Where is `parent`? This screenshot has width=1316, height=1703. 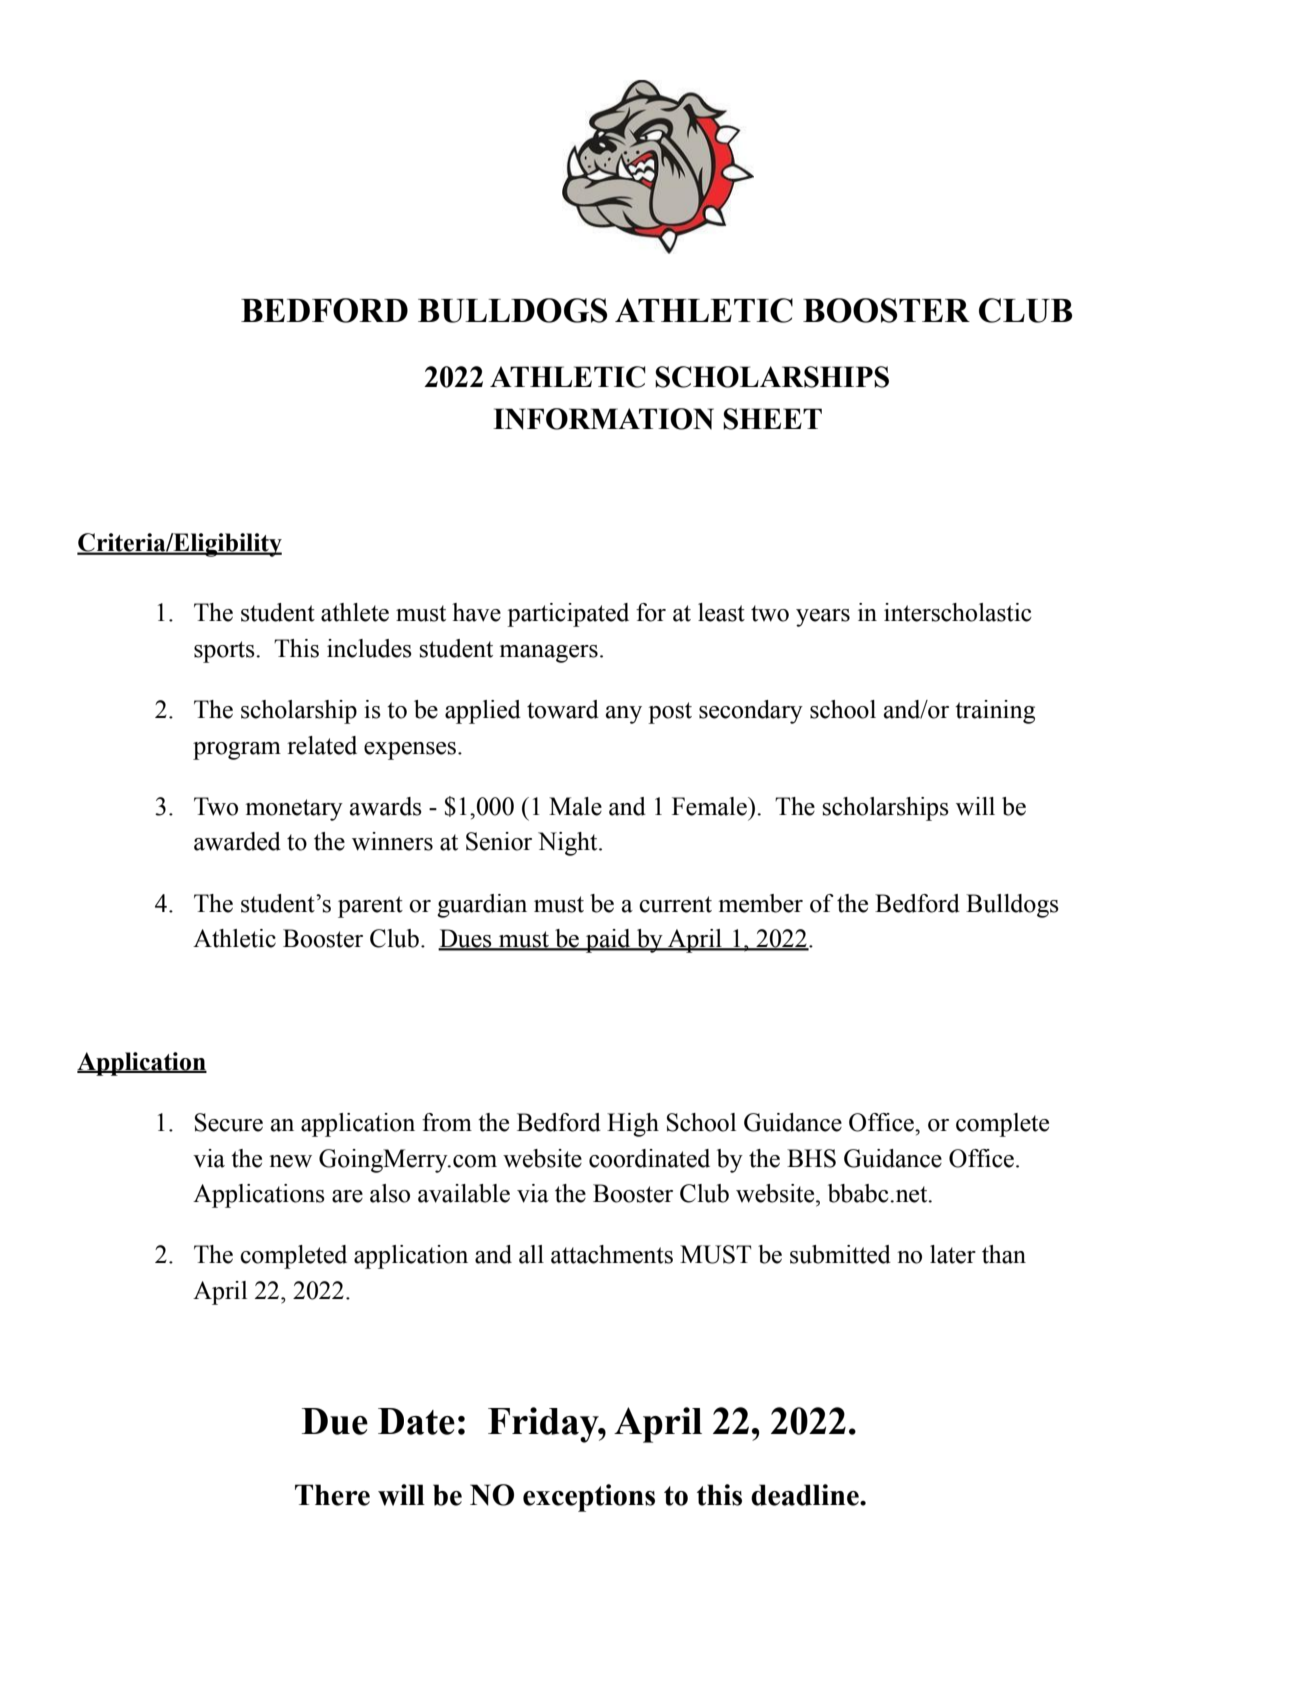 parent is located at coordinates (370, 907).
